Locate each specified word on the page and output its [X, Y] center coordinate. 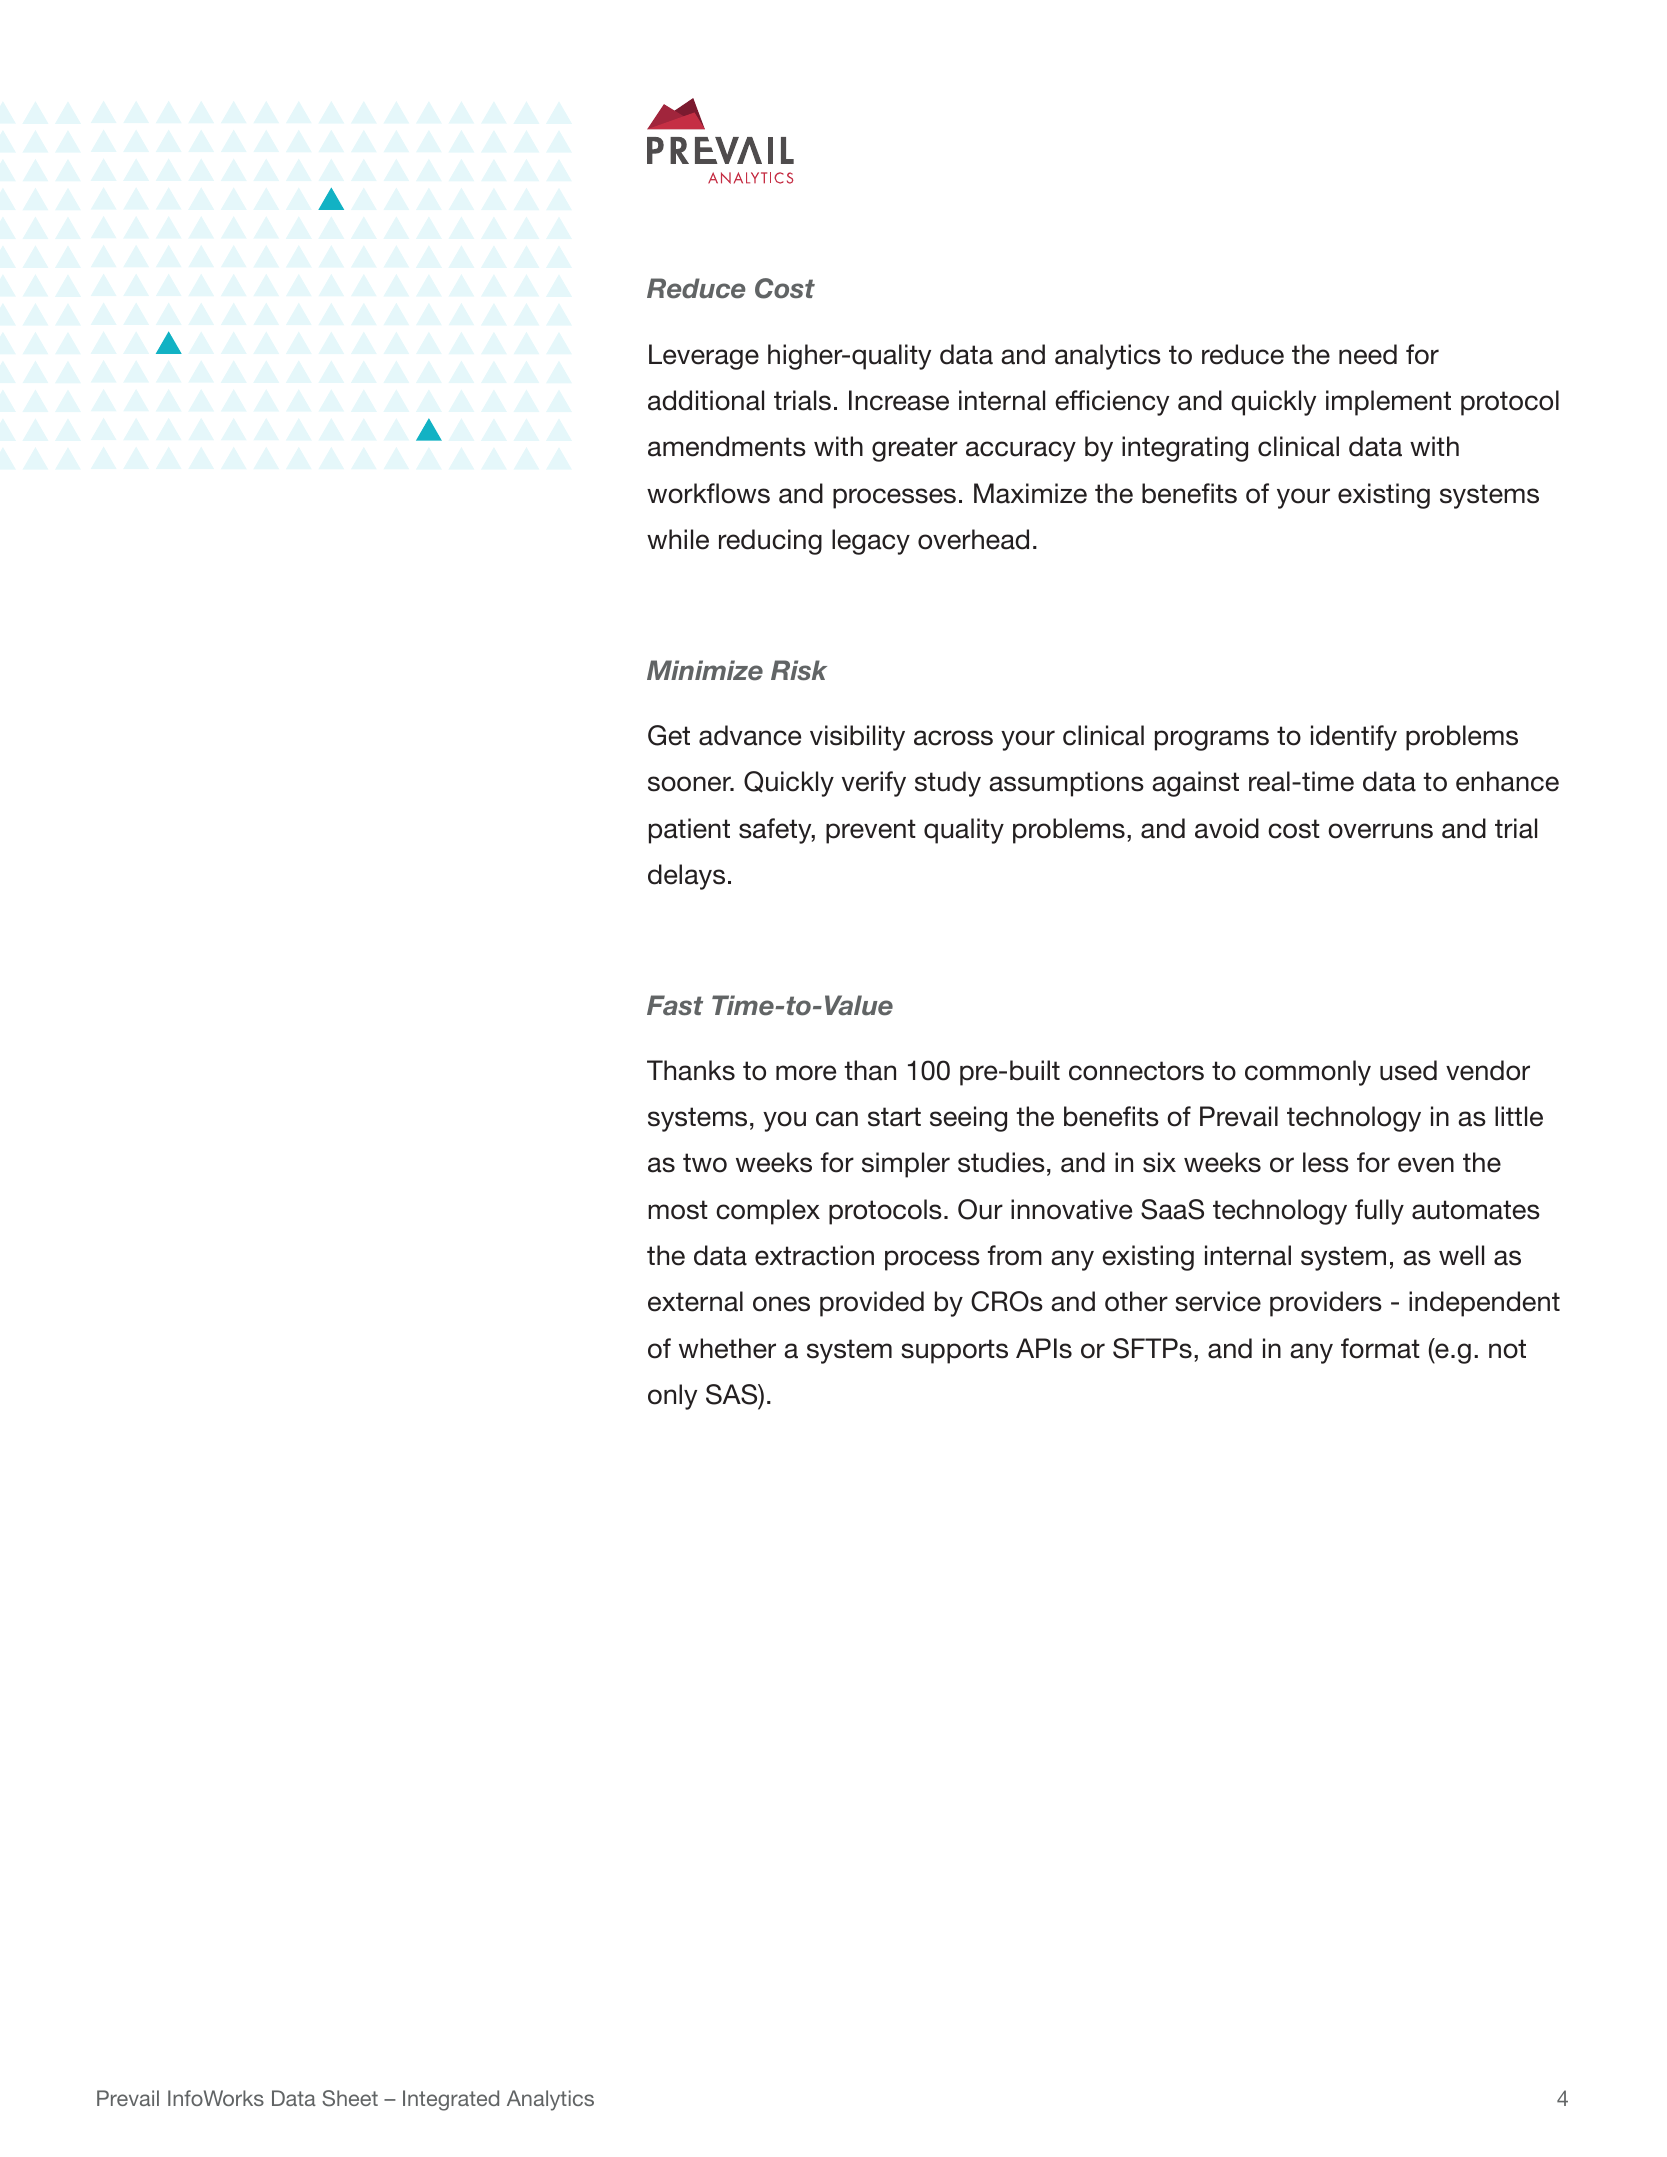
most [678, 1210]
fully [1379, 1212]
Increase [899, 400]
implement [1388, 403]
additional [706, 400]
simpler [906, 1165]
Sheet [350, 2098]
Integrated [451, 2100]
